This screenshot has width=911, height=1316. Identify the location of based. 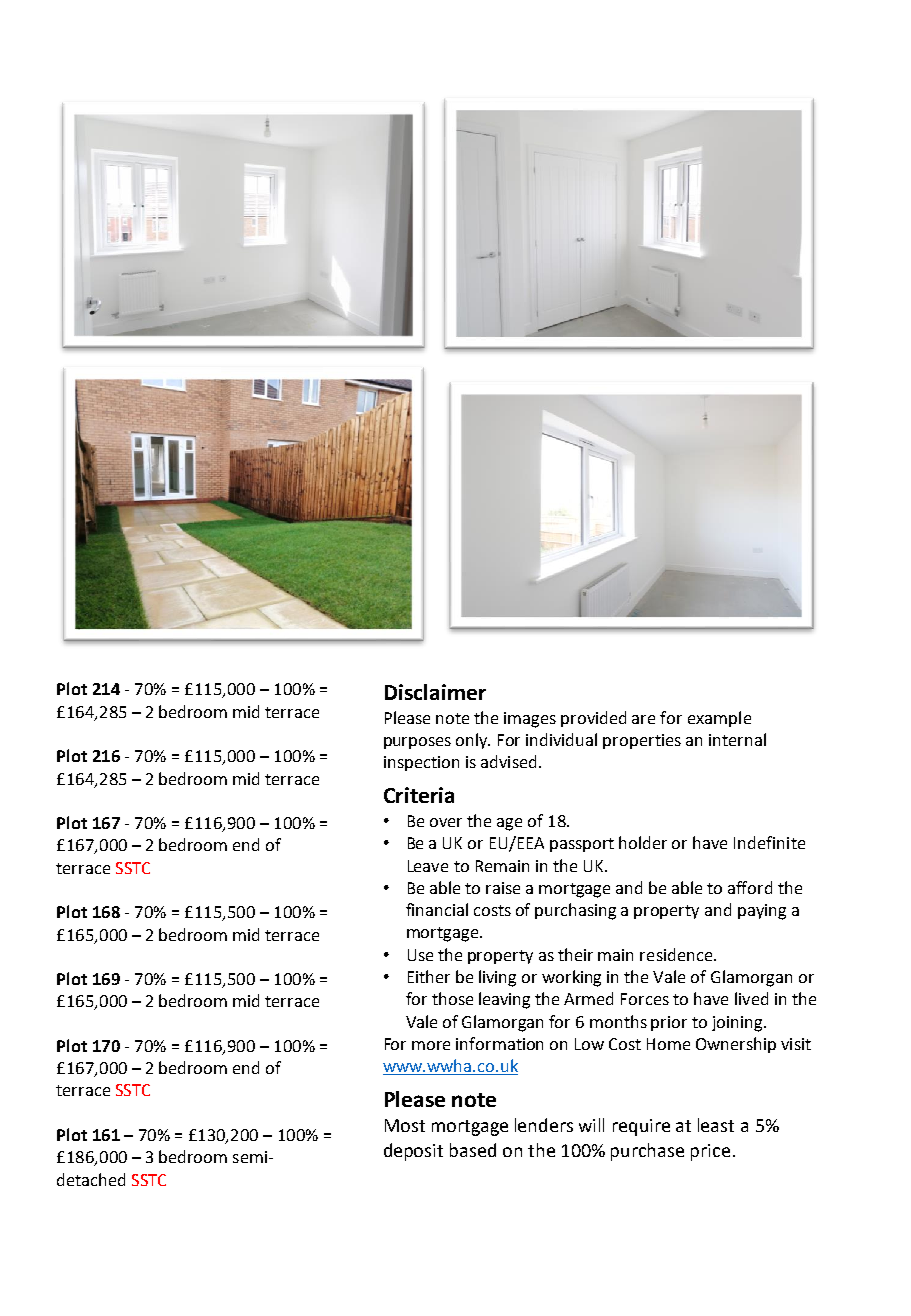
(473, 1150).
